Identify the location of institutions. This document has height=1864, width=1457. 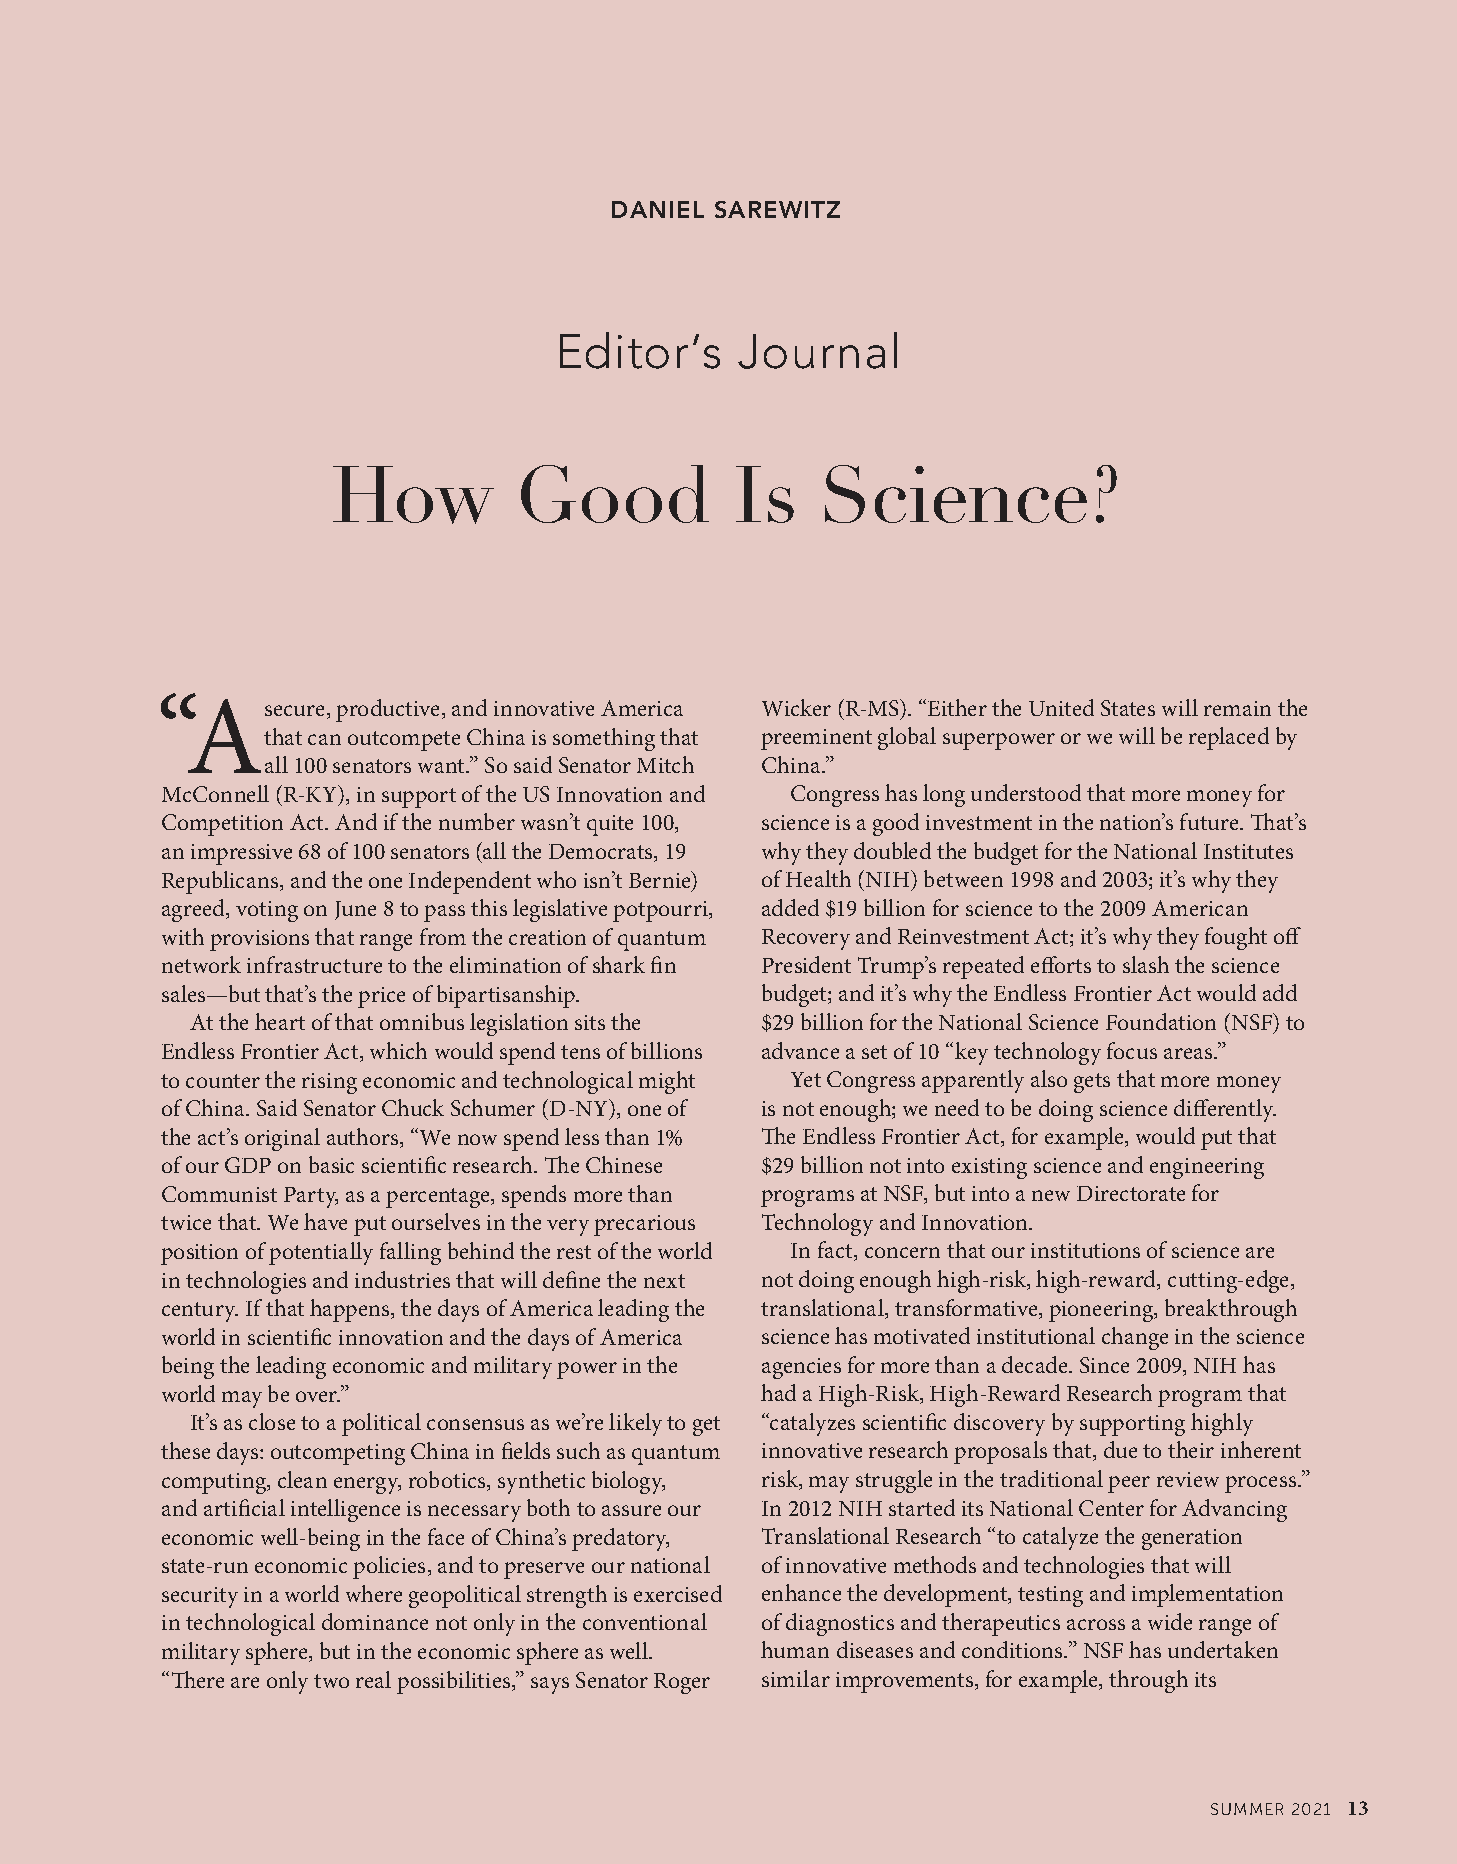
(1085, 1250).
